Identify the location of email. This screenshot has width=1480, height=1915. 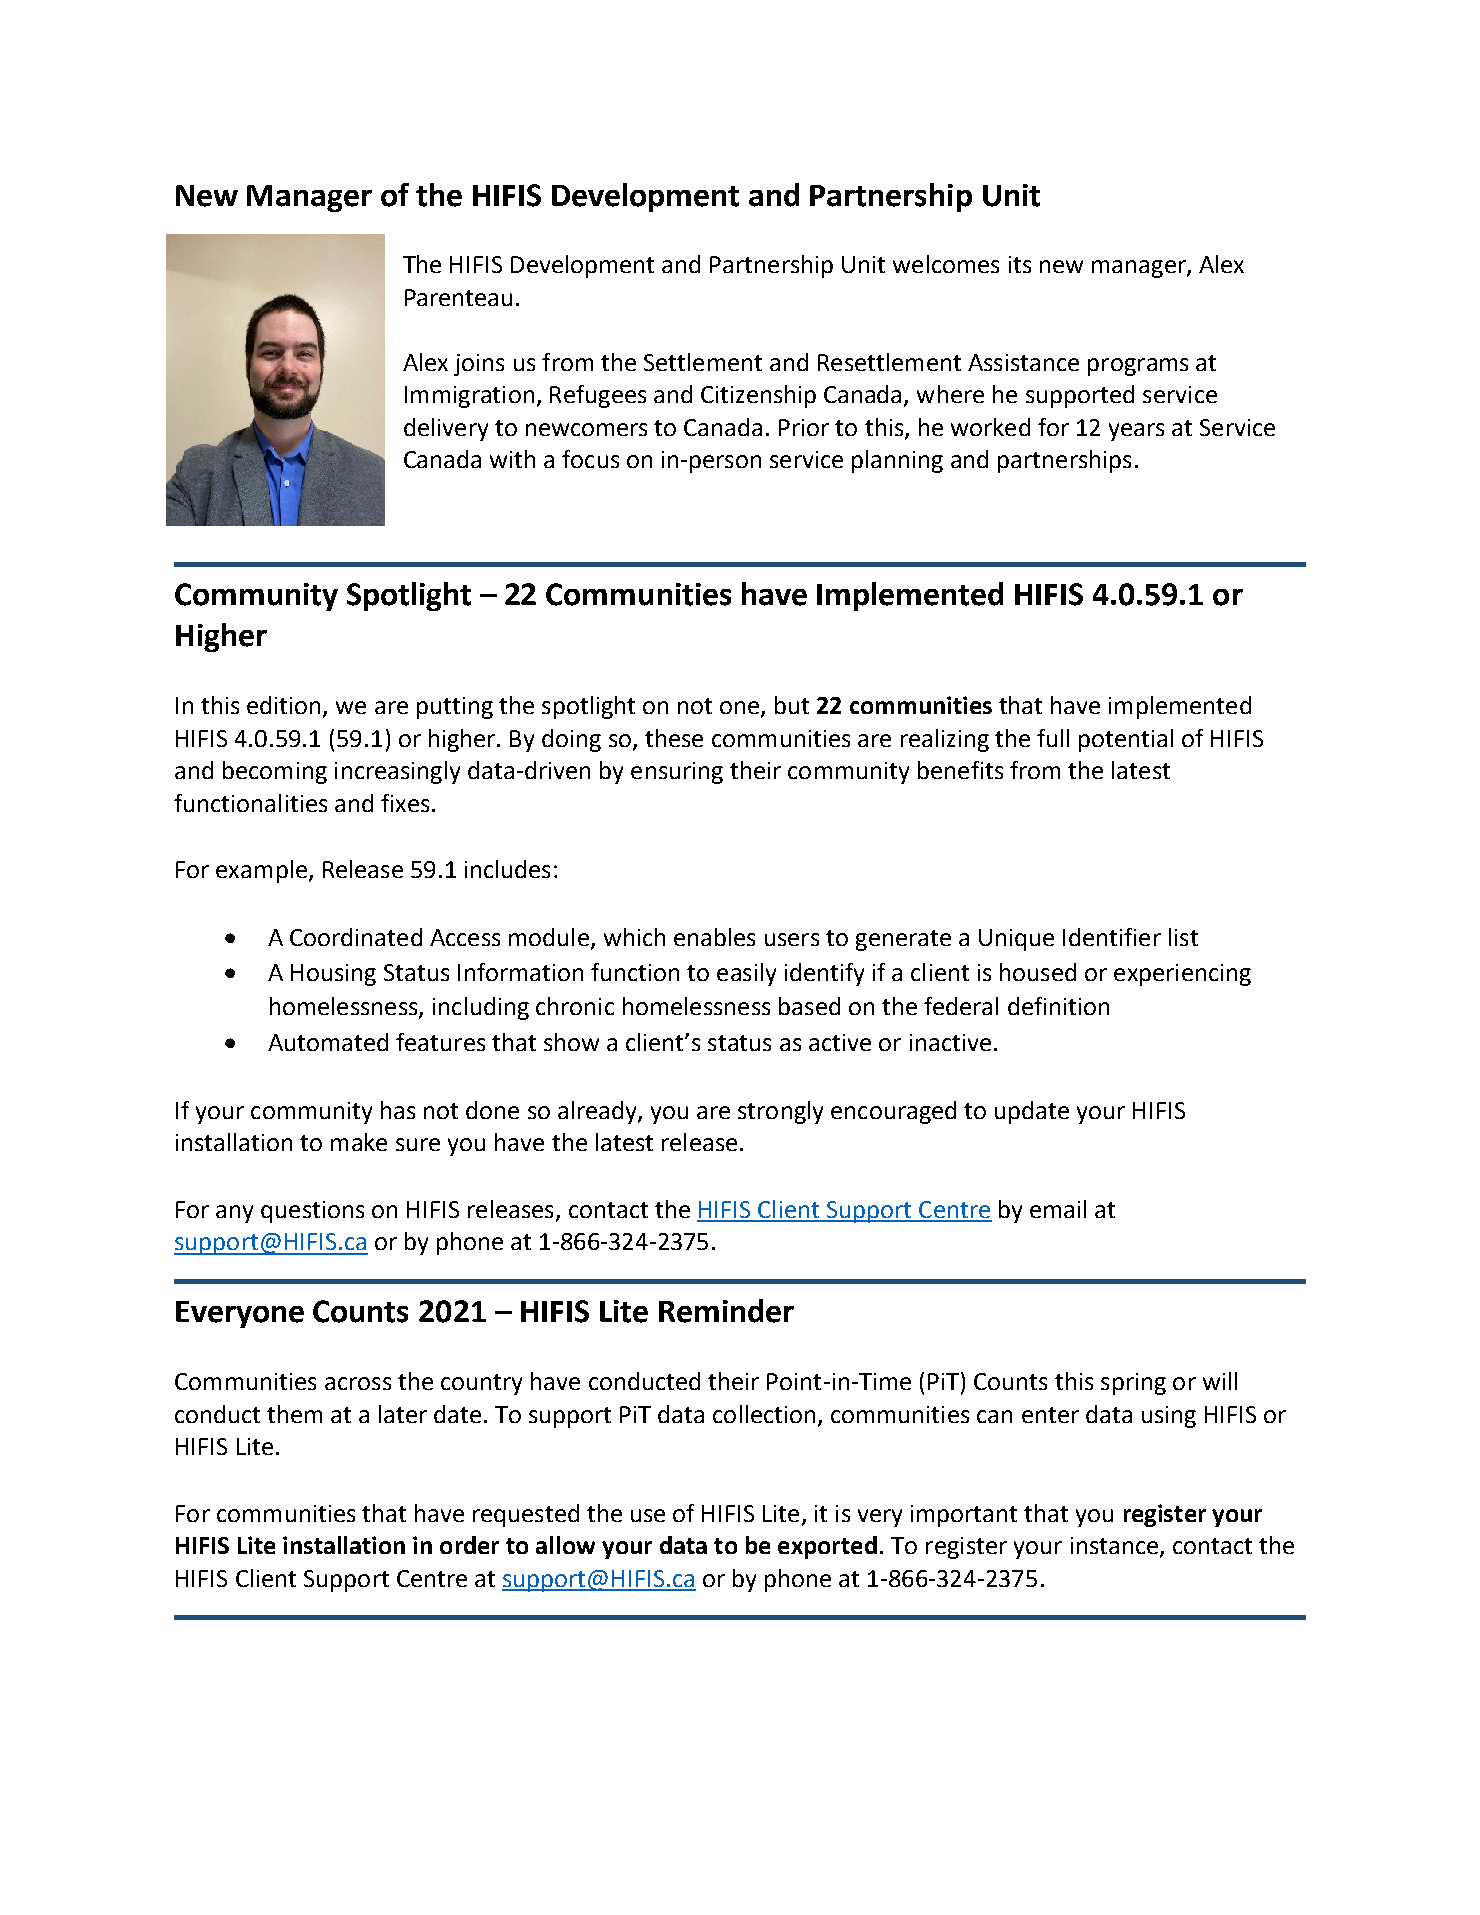
(1058, 1209).
